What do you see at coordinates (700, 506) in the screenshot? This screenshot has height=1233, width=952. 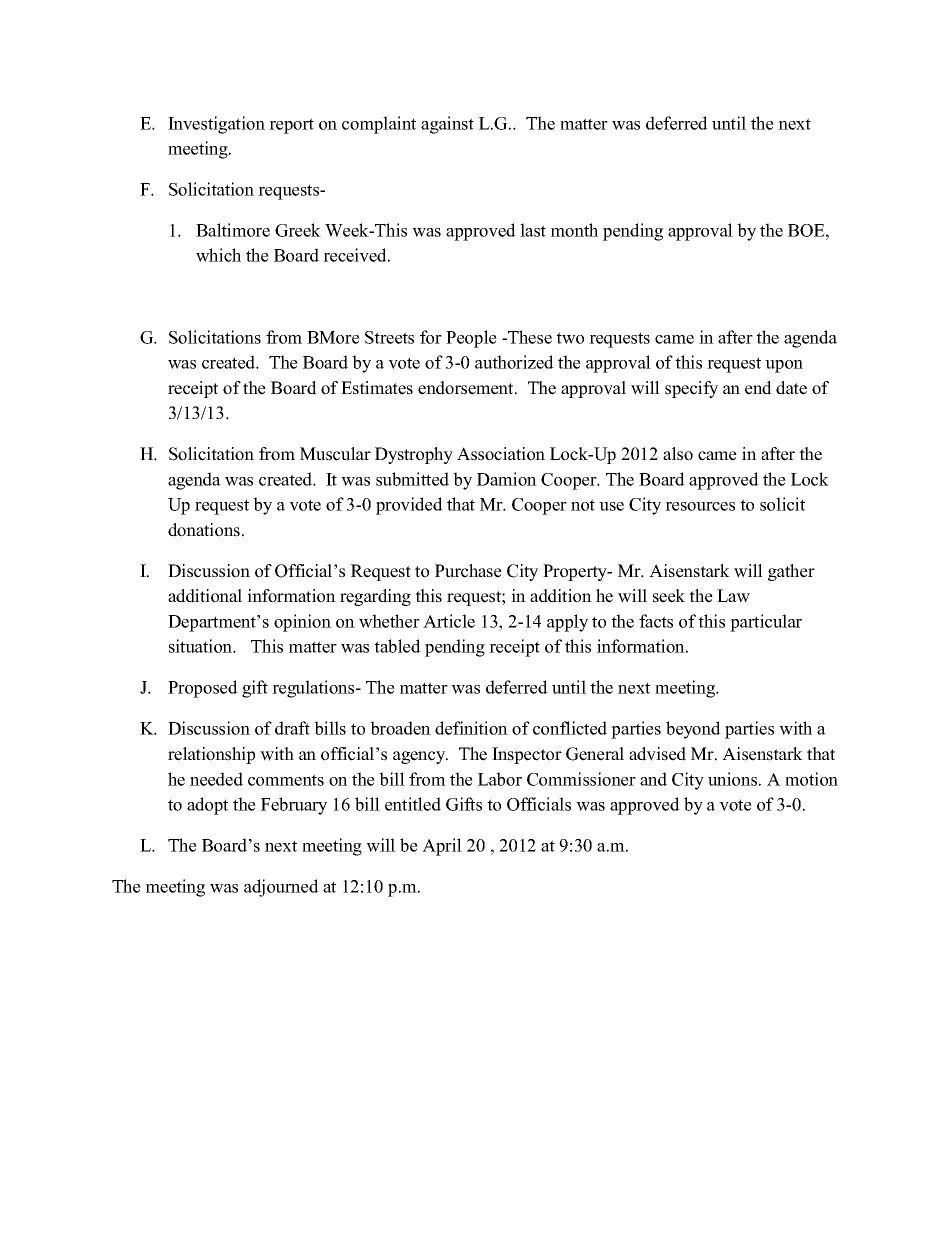 I see `resources` at bounding box center [700, 506].
